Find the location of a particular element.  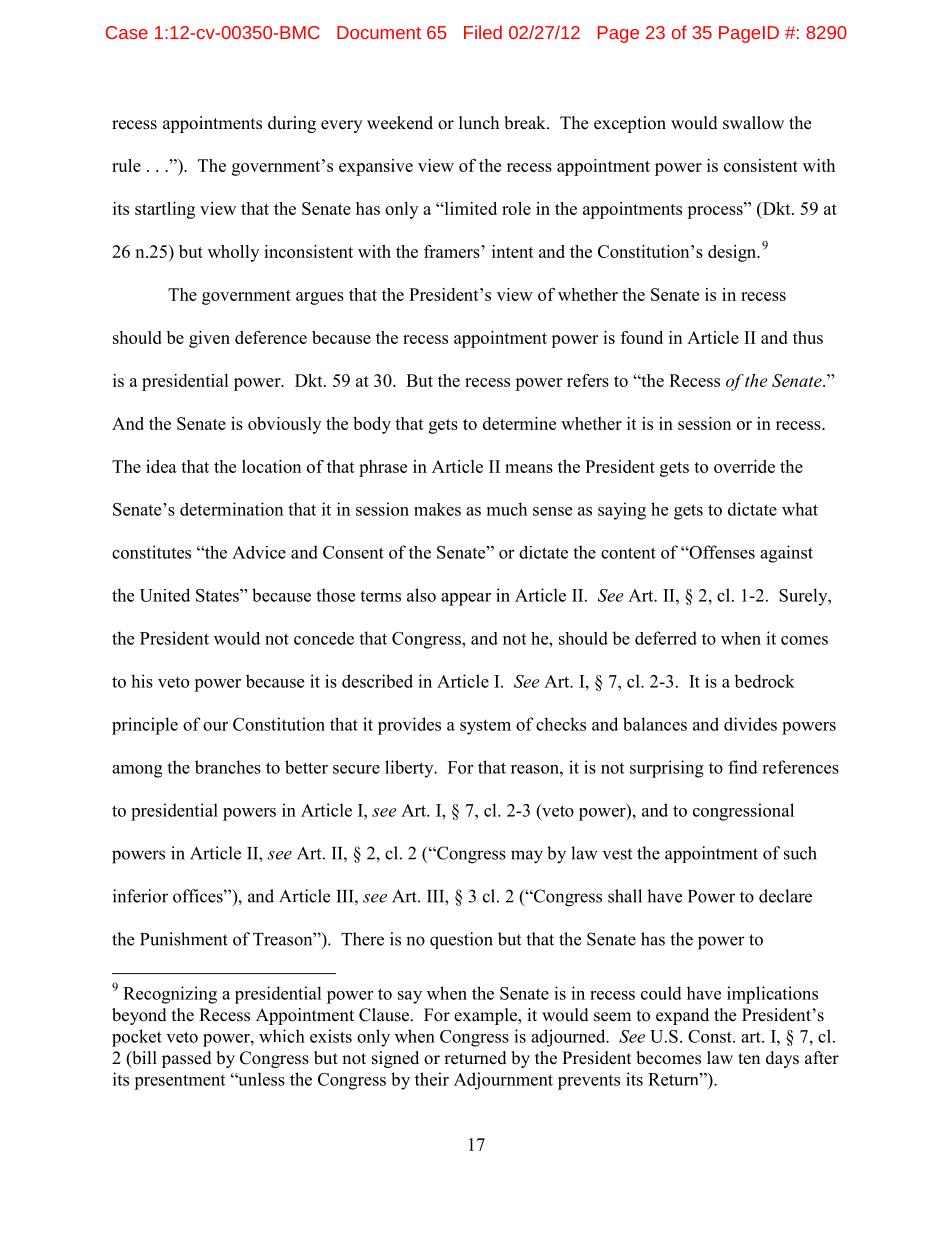

States is located at coordinates (218, 595).
